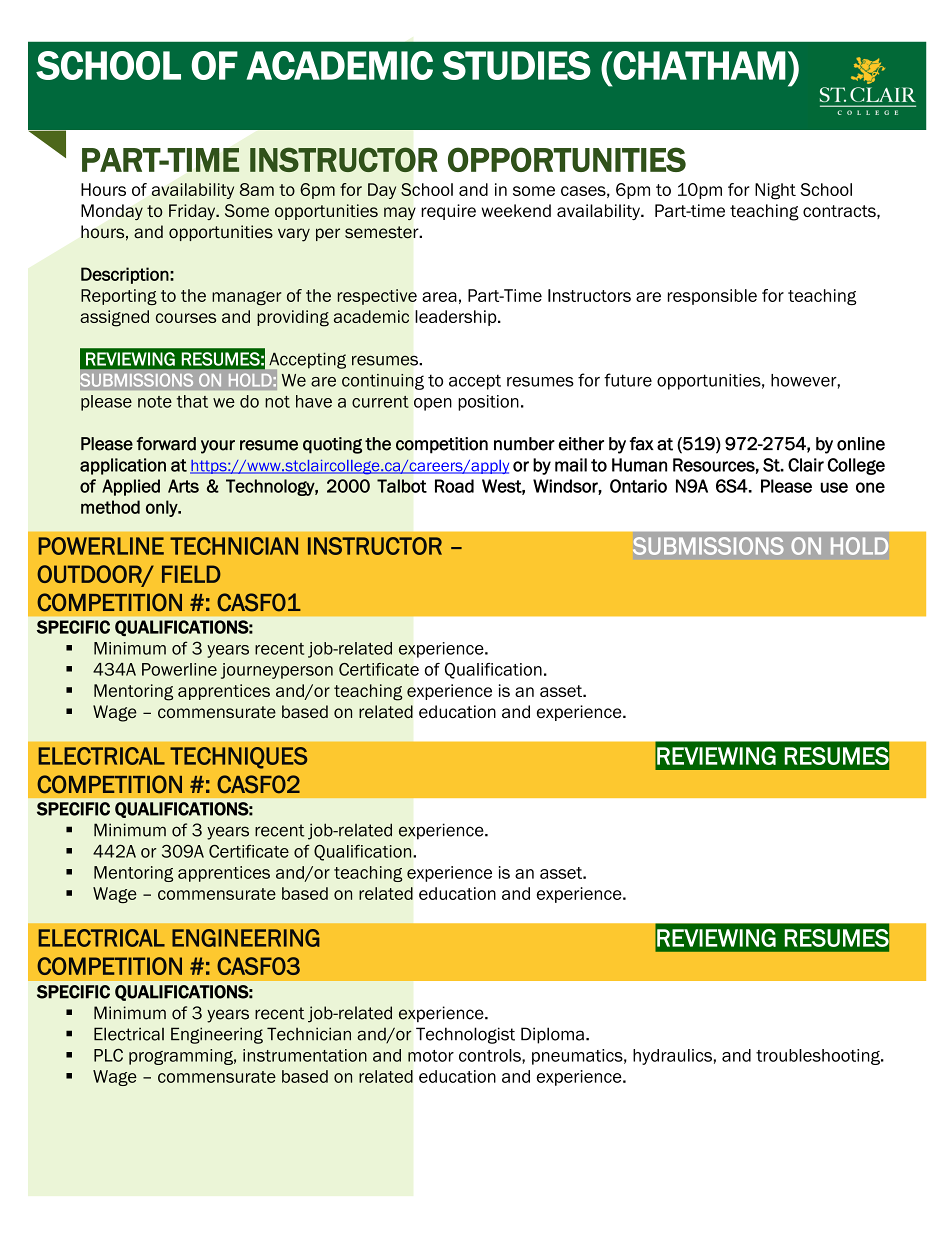 Image resolution: width=952 pixels, height=1233 pixels. What do you see at coordinates (465, 1035) in the image?
I see `Technologist` at bounding box center [465, 1035].
